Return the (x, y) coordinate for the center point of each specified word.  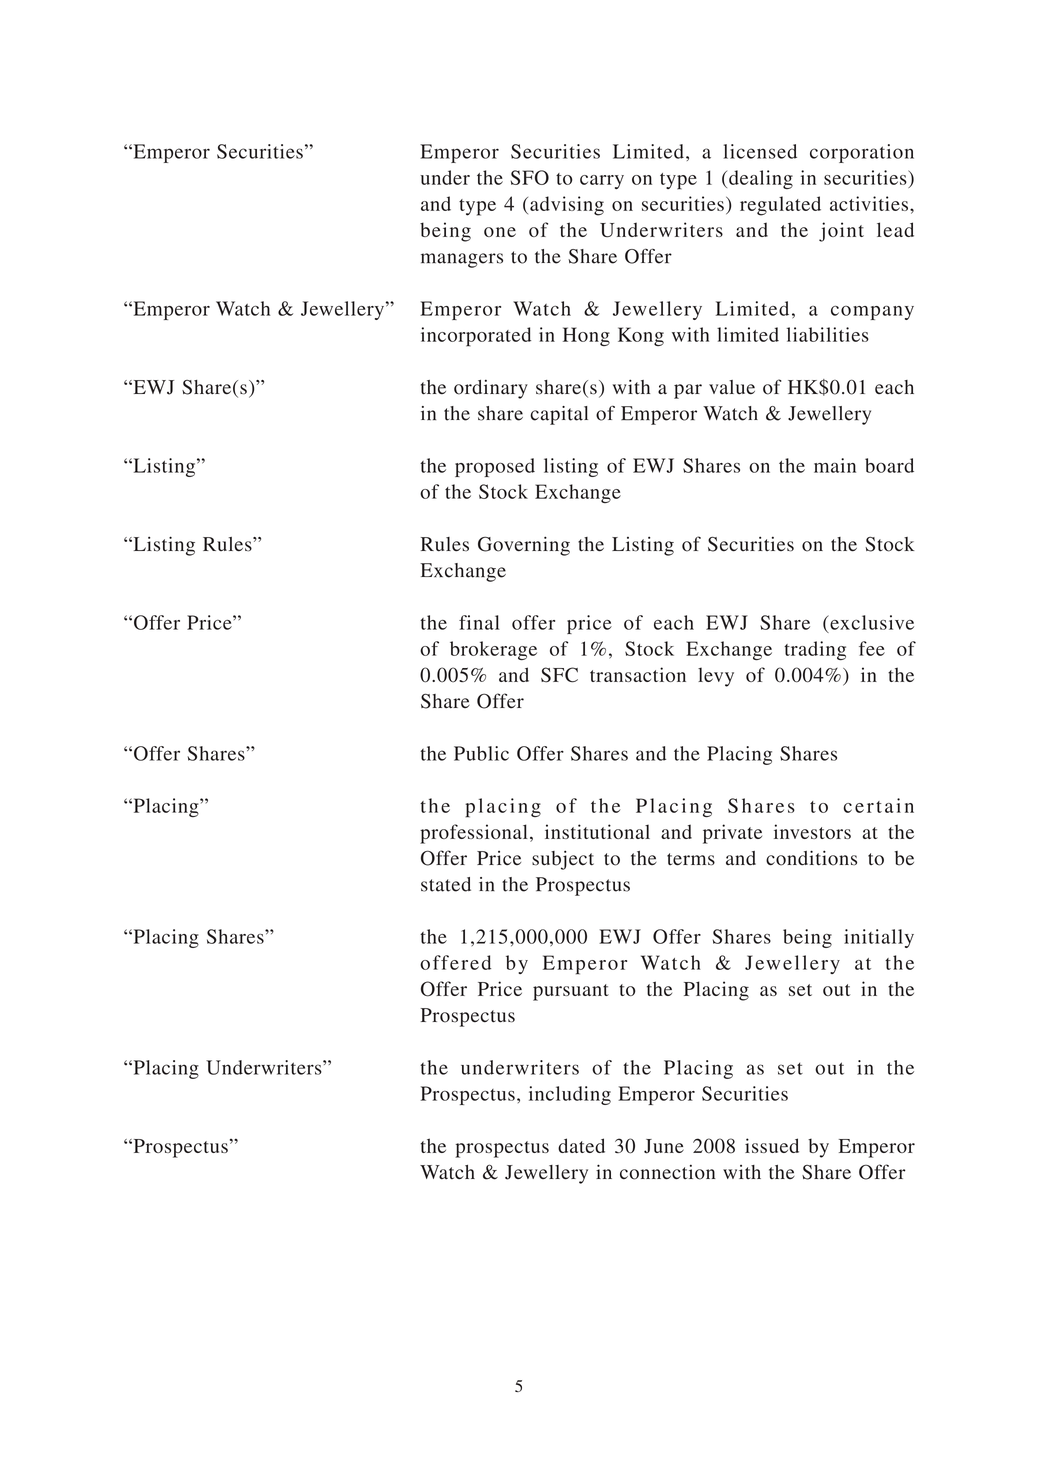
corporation (862, 153)
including (570, 1095)
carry (602, 182)
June (664, 1146)
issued (772, 1145)
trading (815, 650)
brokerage (493, 650)
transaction (638, 674)
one (500, 232)
